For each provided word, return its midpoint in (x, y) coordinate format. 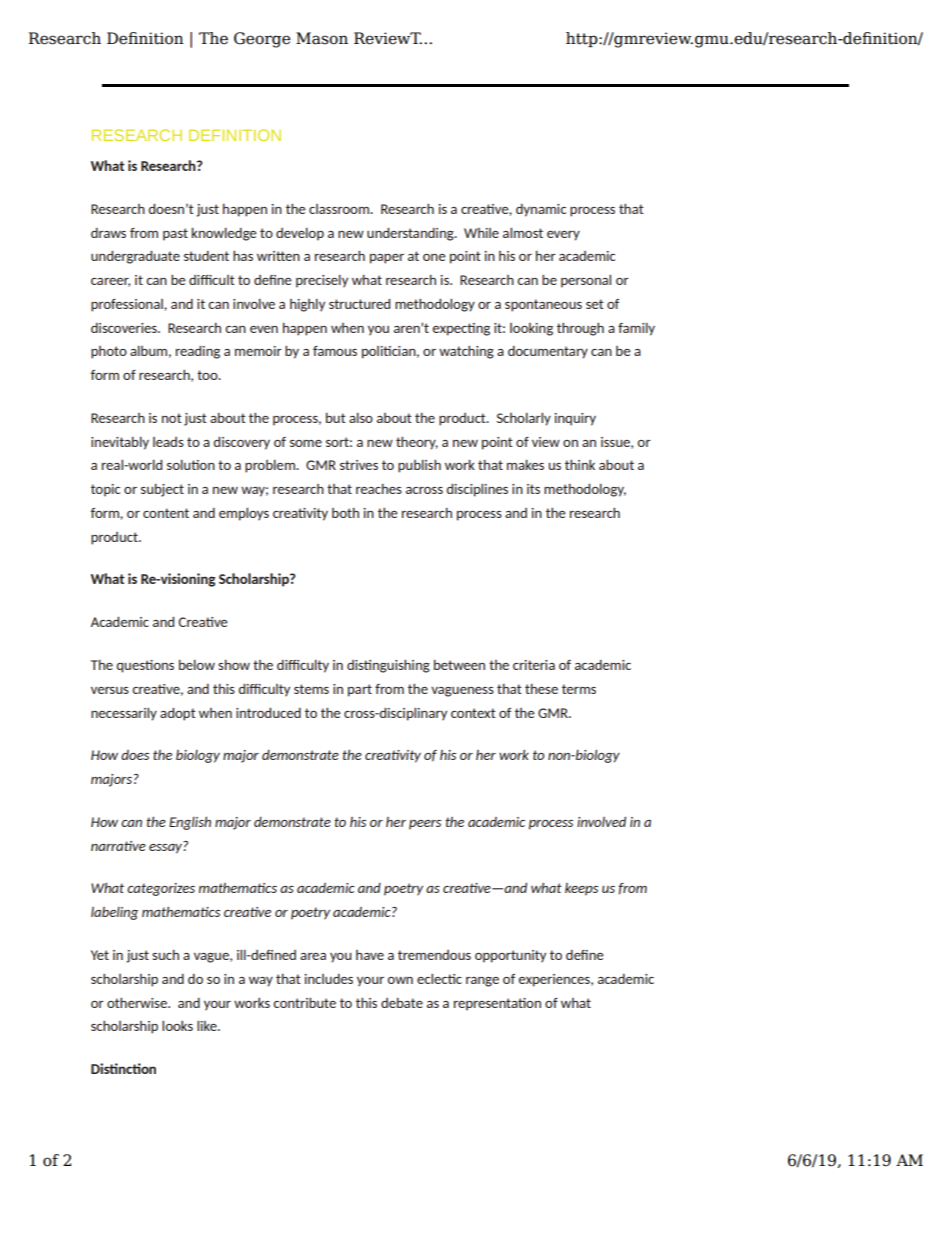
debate (402, 1003)
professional (128, 305)
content (166, 513)
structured (359, 304)
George (262, 40)
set (595, 304)
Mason (322, 38)
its (533, 489)
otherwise (138, 1003)
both (345, 513)
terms (579, 689)
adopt (178, 714)
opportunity (510, 956)
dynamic (541, 210)
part (360, 690)
